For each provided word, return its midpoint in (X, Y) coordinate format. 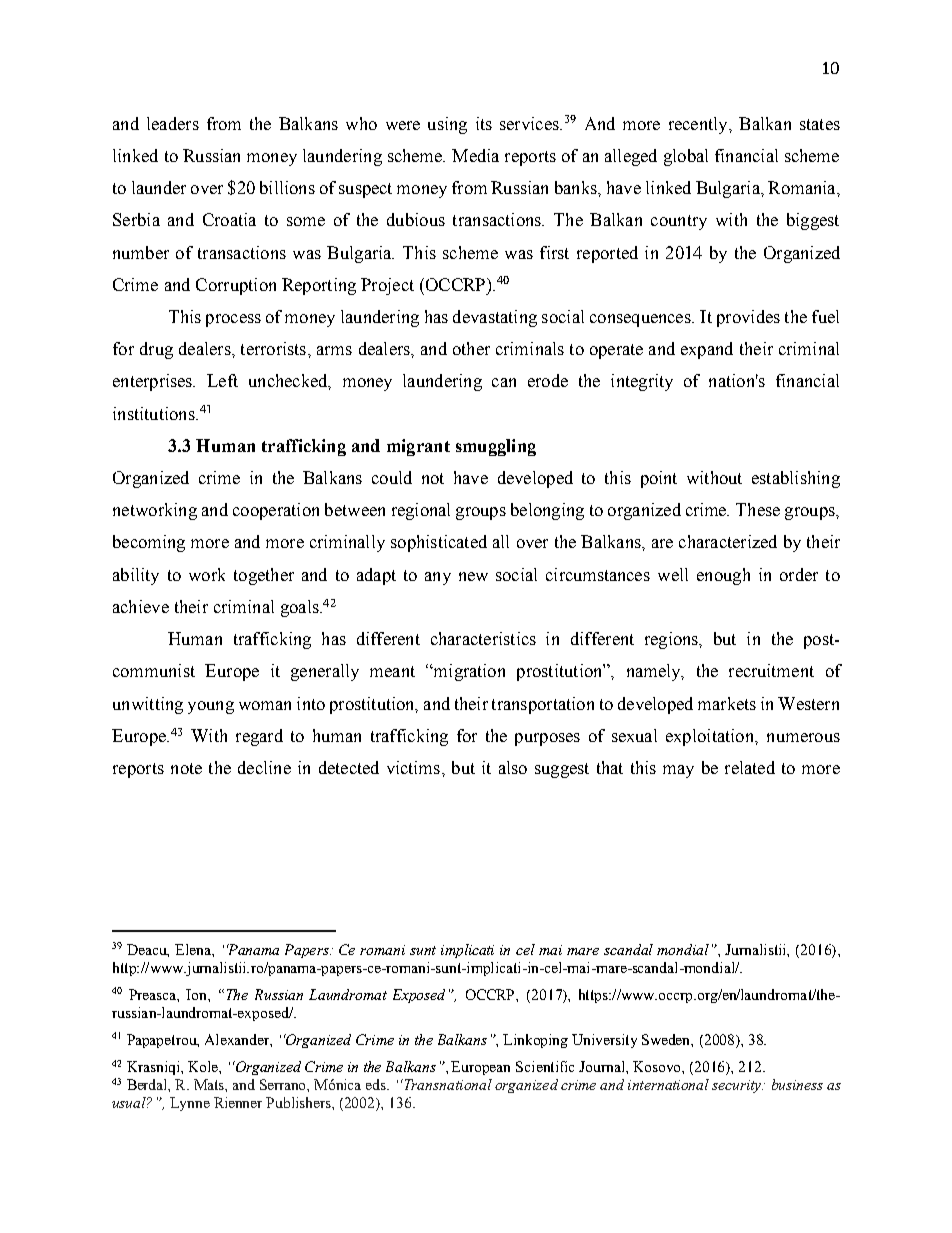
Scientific (545, 1066)
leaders (173, 123)
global (686, 157)
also (513, 767)
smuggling (496, 447)
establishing (796, 479)
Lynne (190, 1104)
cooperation (276, 511)
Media (475, 155)
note (186, 768)
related (750, 767)
